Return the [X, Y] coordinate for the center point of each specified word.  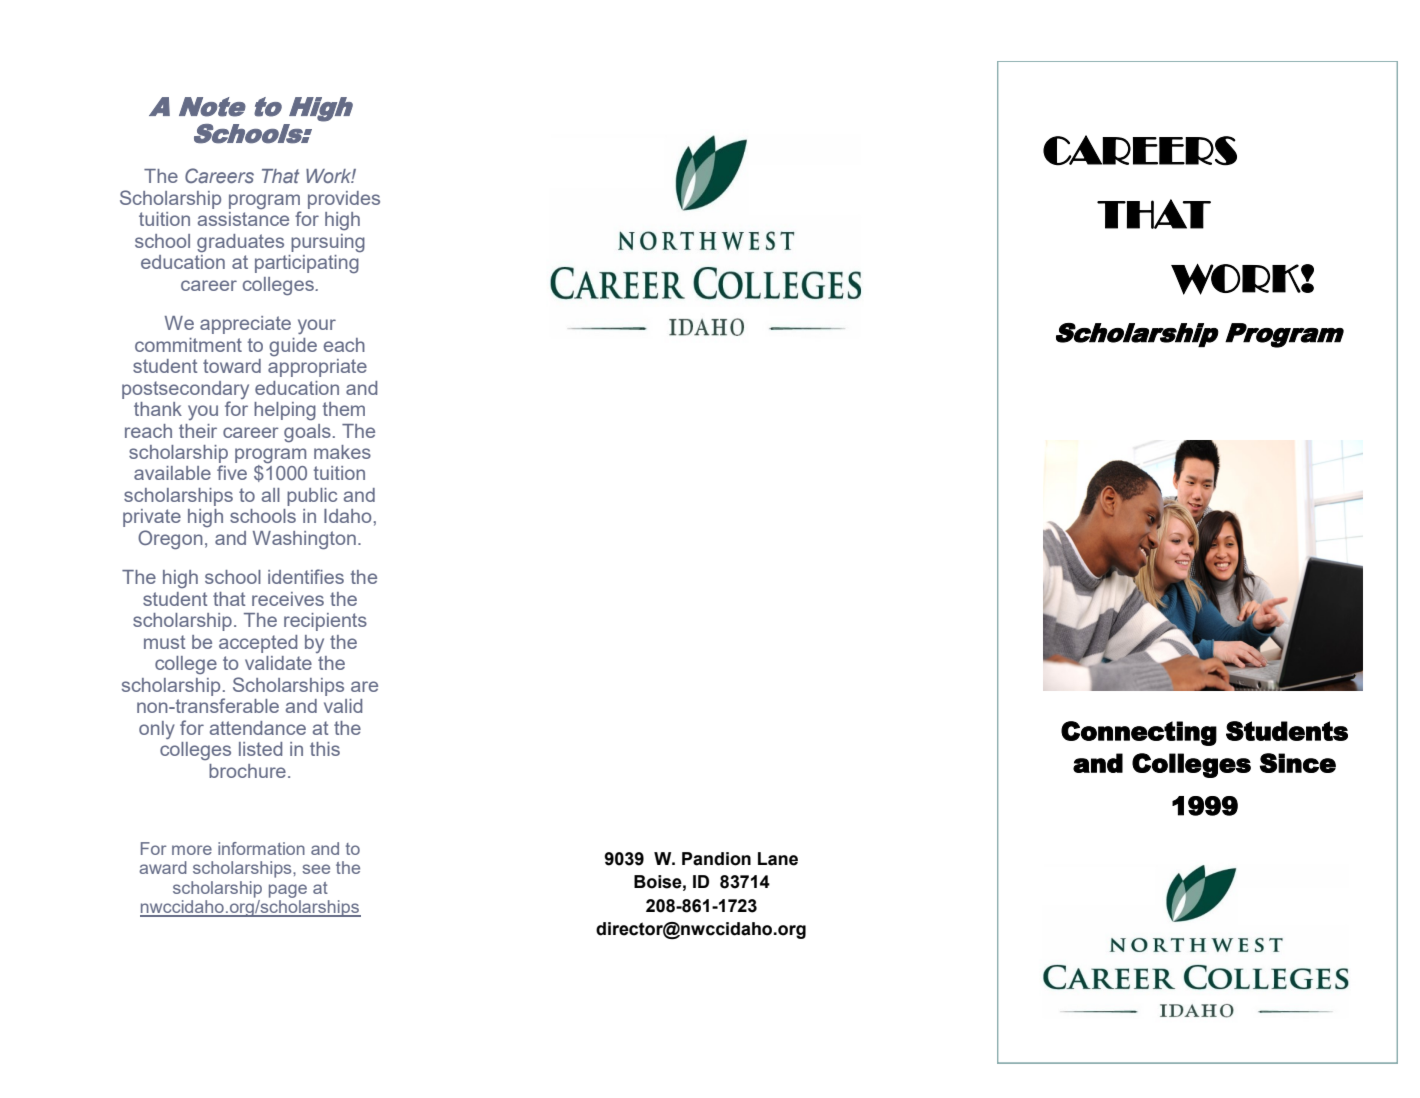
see [316, 869]
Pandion [716, 859]
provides [344, 200]
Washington [304, 540]
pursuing [328, 243]
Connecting [1139, 733]
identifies [306, 576]
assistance [243, 219]
